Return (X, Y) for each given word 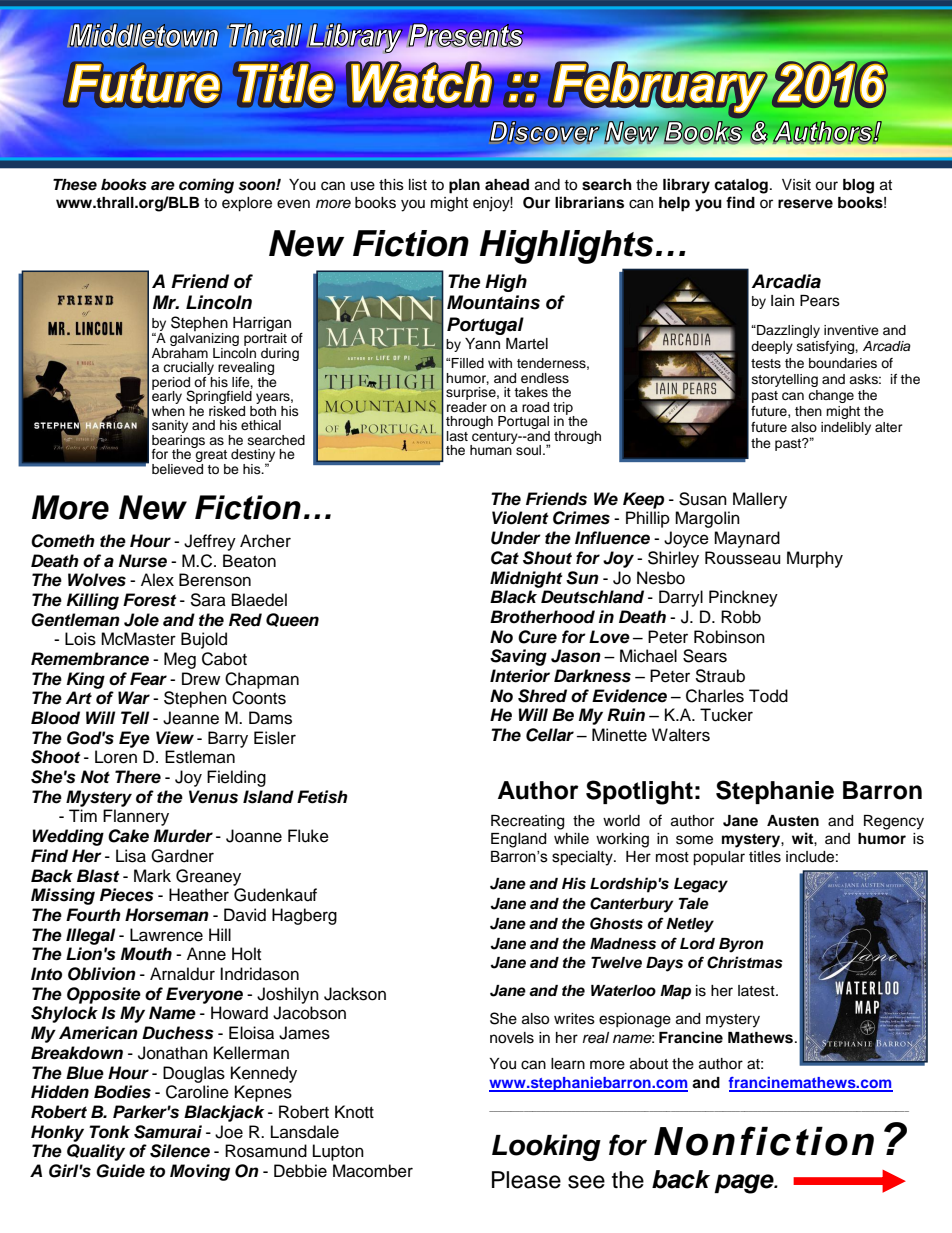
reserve (805, 204)
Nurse (143, 561)
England (518, 840)
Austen (793, 821)
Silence (180, 1151)
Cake (128, 836)
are (163, 186)
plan (464, 186)
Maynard (747, 539)
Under (516, 538)
